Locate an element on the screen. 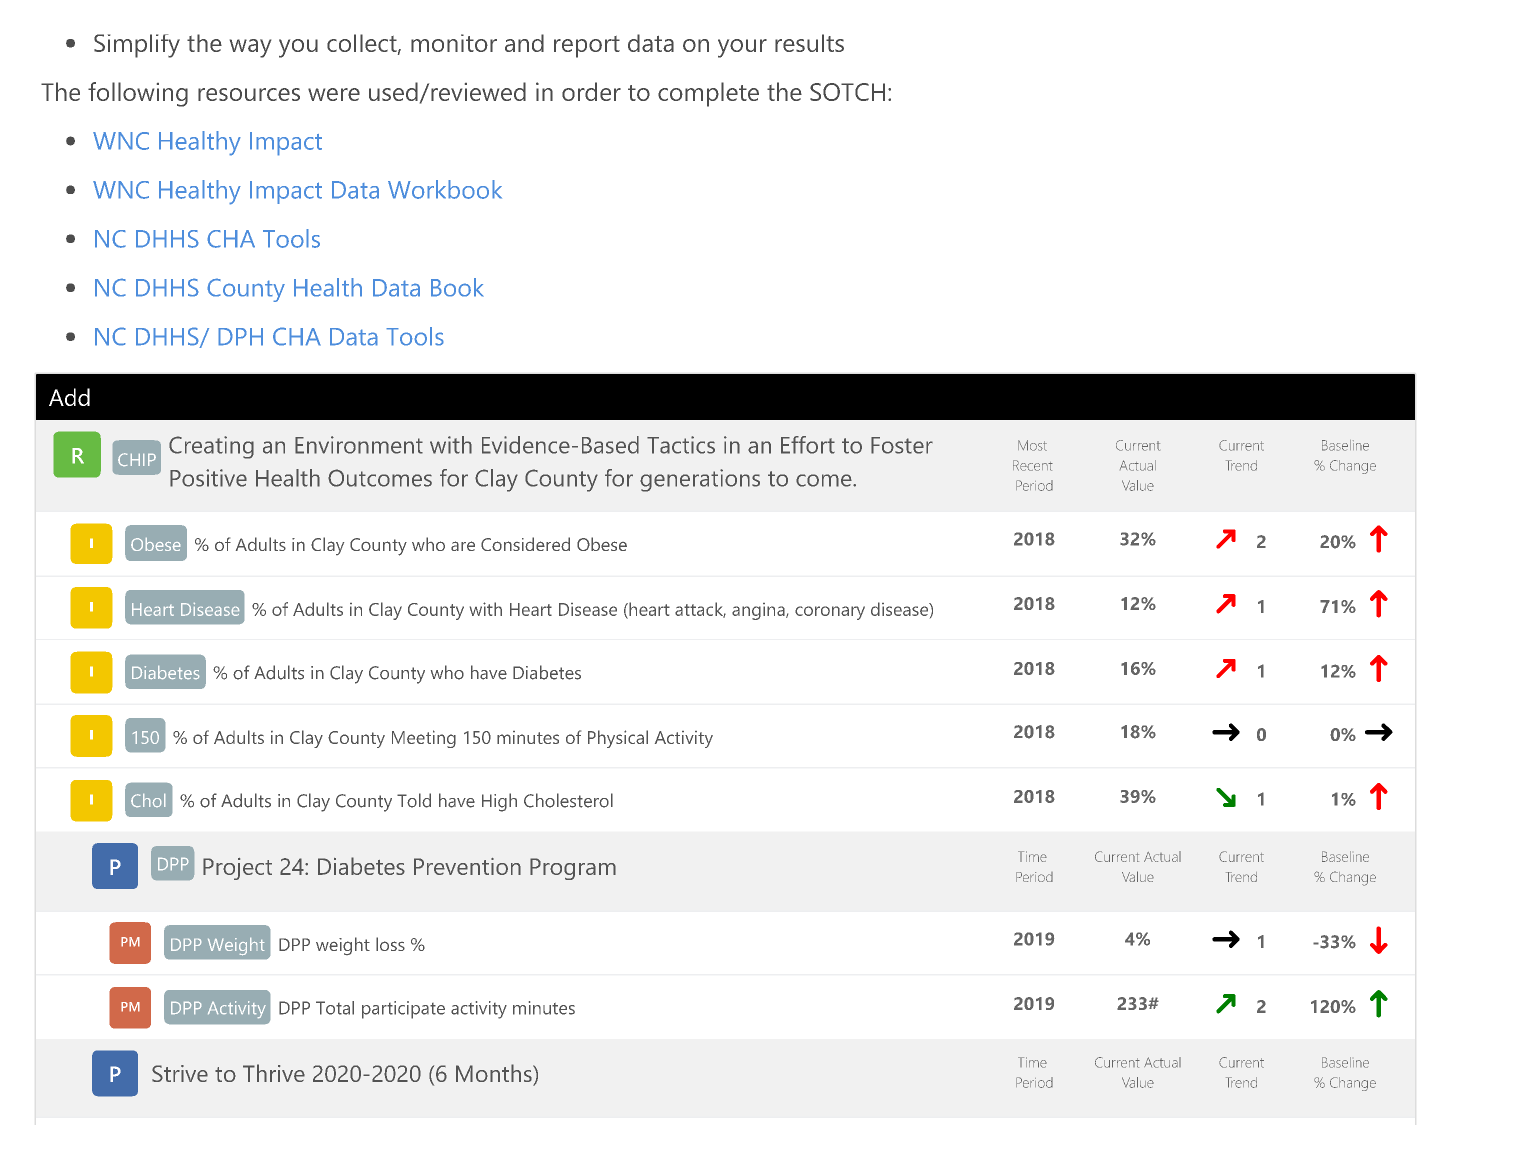  coronary is located at coordinates (830, 613).
